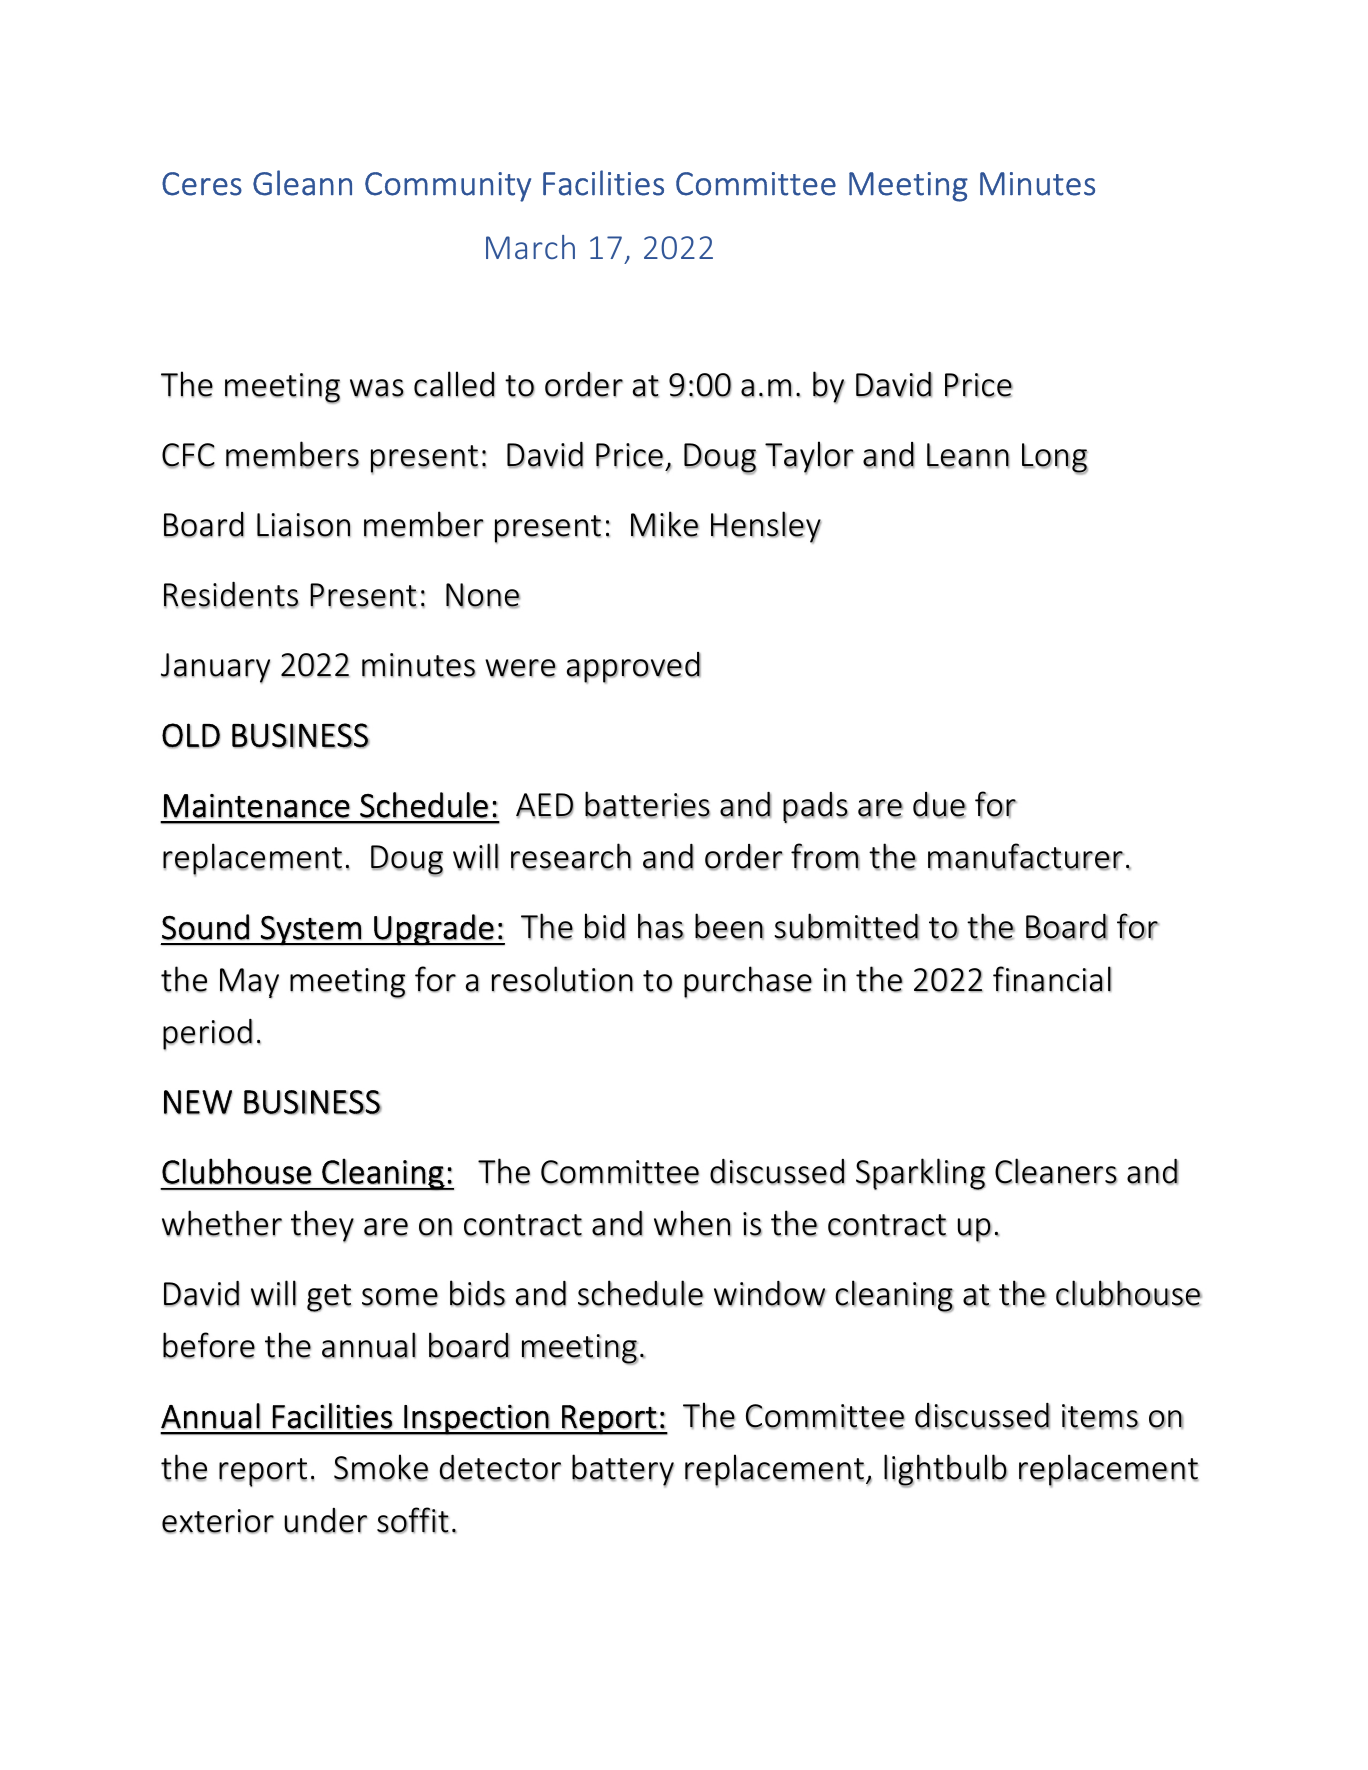 Image resolution: width=1368 pixels, height=1770 pixels. What do you see at coordinates (623, 1470) in the screenshot?
I see `battery` at bounding box center [623, 1470].
